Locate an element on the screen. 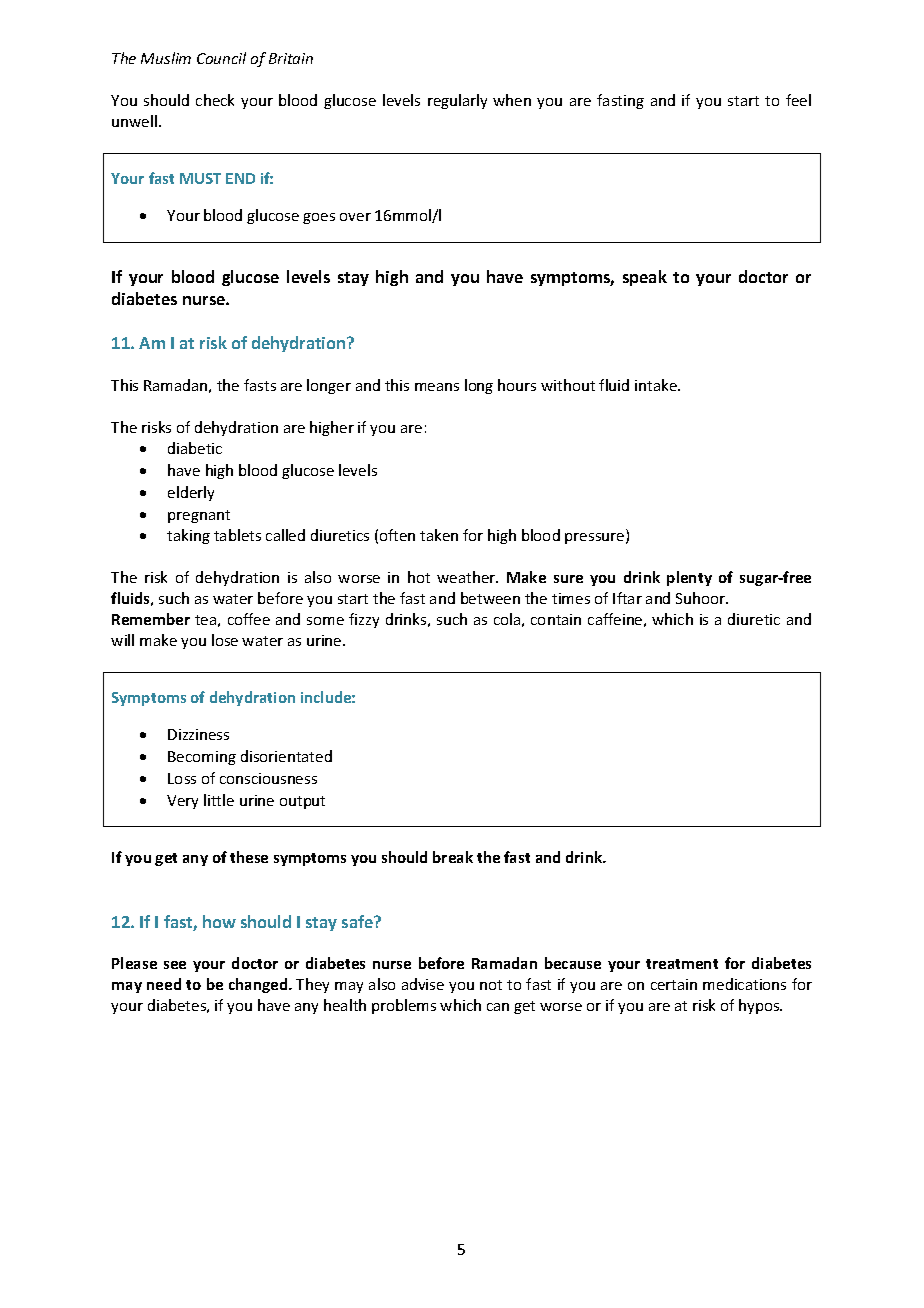  see is located at coordinates (175, 965).
